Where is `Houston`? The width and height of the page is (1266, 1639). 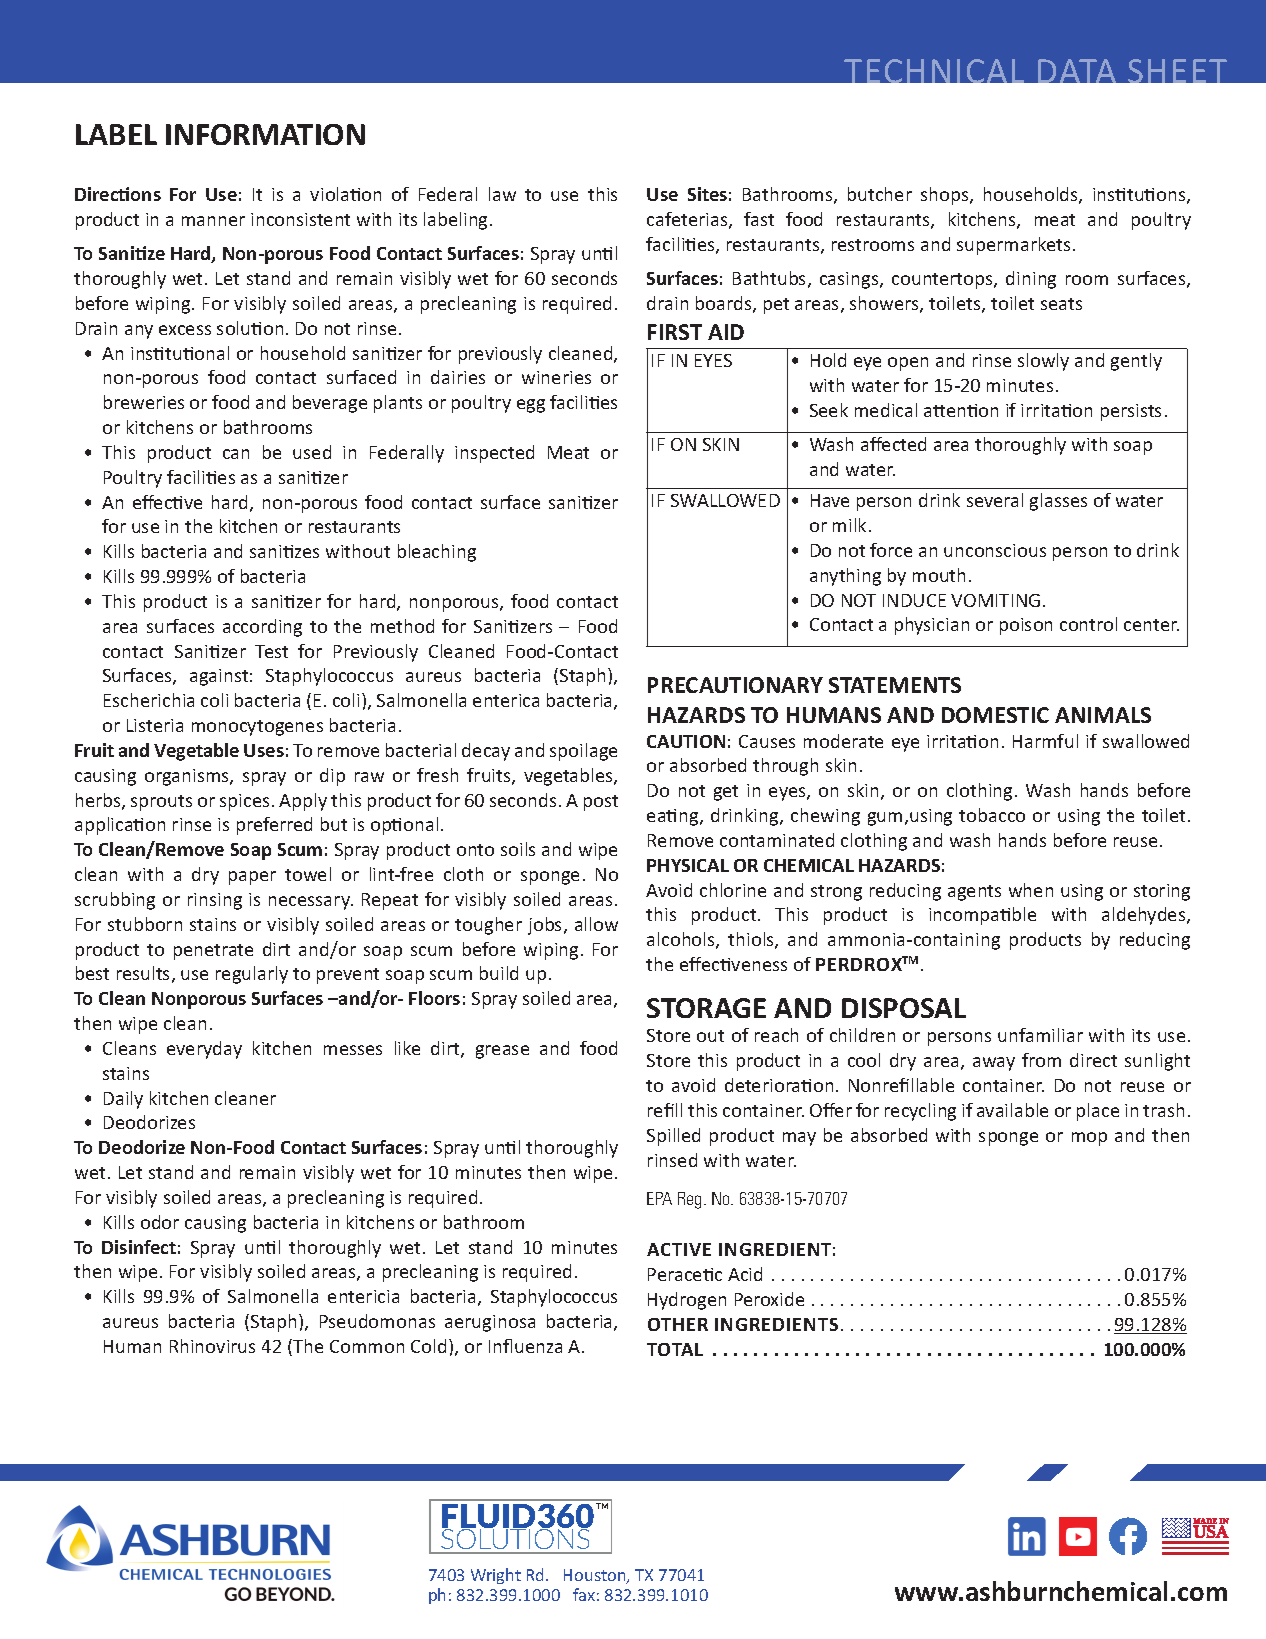
Houston is located at coordinates (596, 1576).
